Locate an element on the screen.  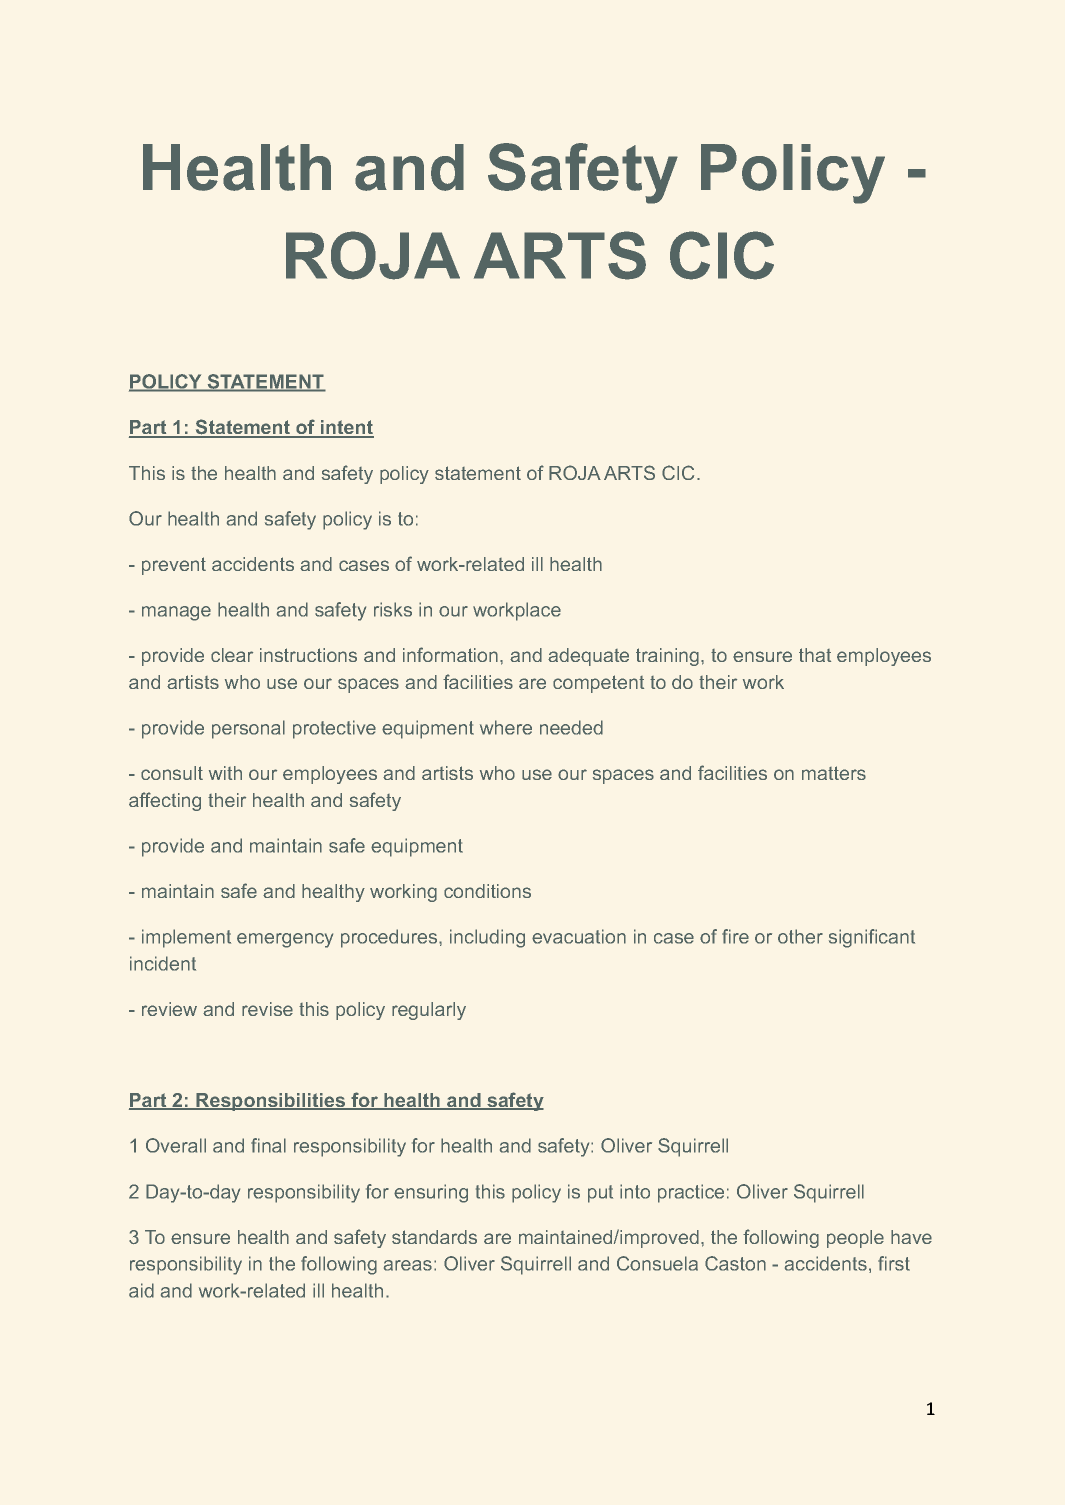
intent is located at coordinates (346, 428).
